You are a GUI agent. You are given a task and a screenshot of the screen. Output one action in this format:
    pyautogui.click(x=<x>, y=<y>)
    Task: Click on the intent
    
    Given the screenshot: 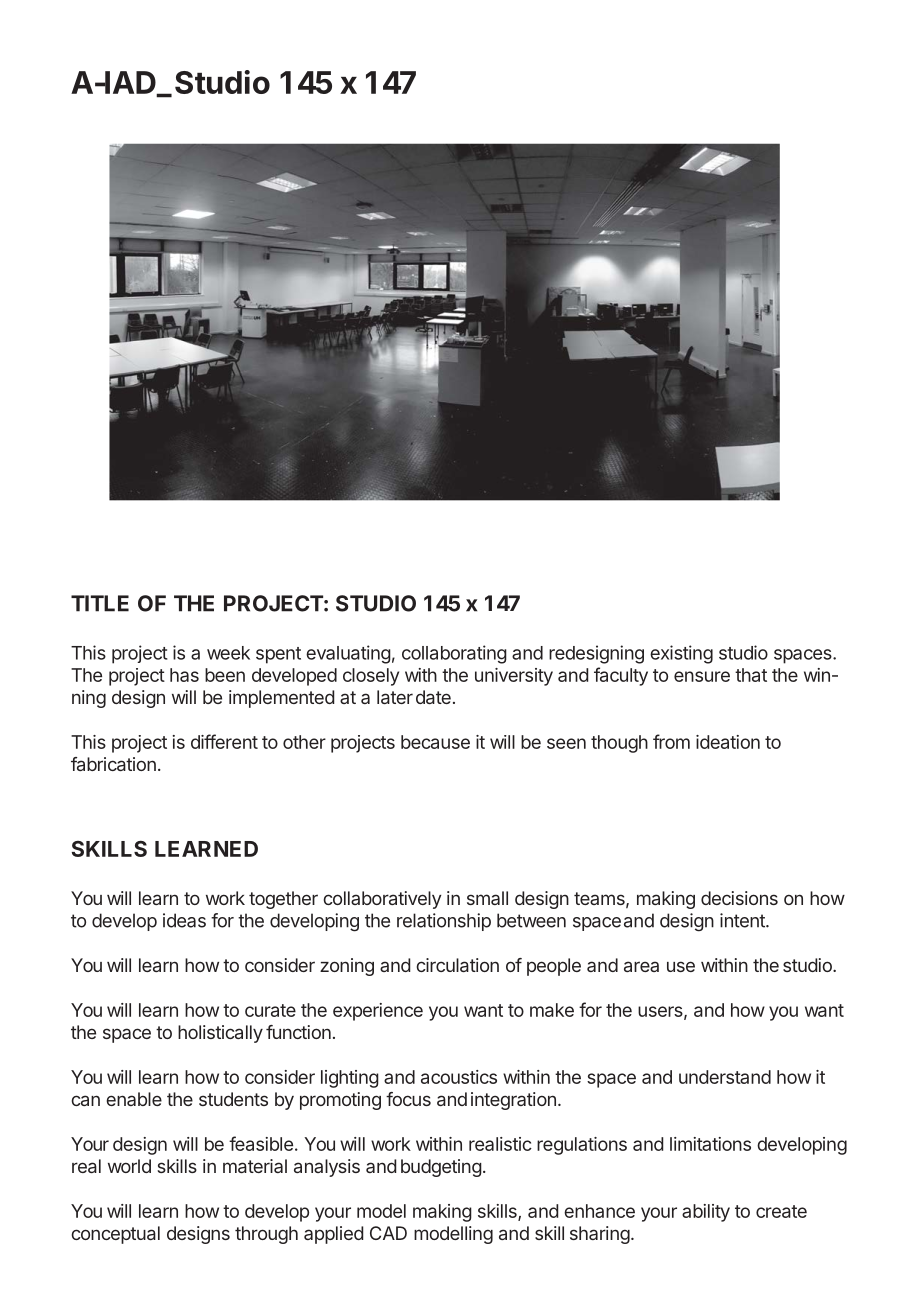 What is the action you would take?
    pyautogui.click(x=743, y=920)
